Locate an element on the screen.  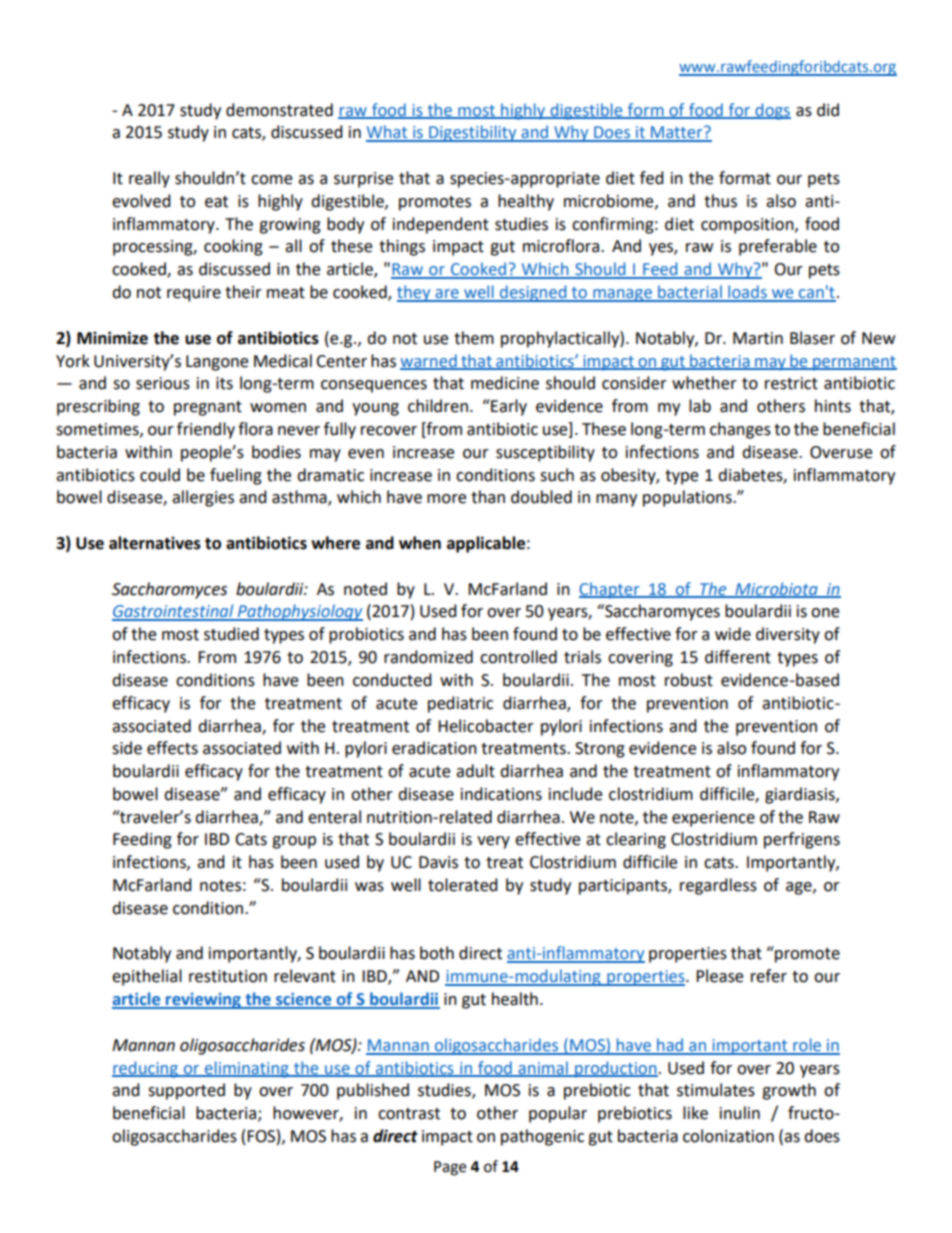
effects is located at coordinates (172, 748).
